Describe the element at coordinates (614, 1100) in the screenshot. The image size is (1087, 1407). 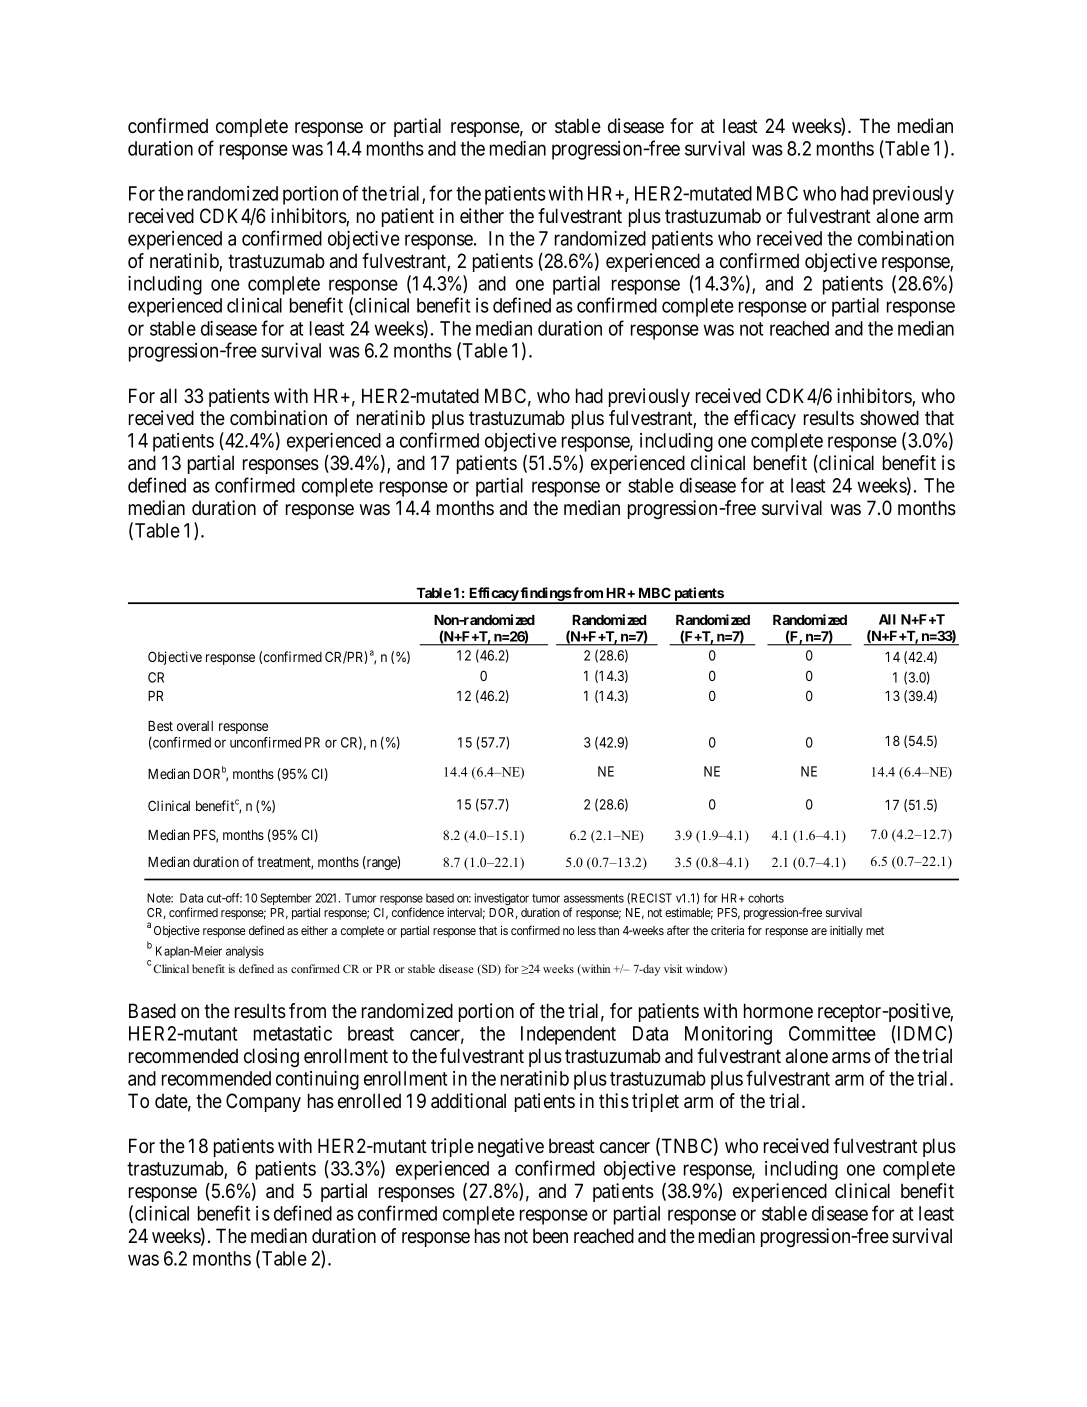
I see `this` at that location.
